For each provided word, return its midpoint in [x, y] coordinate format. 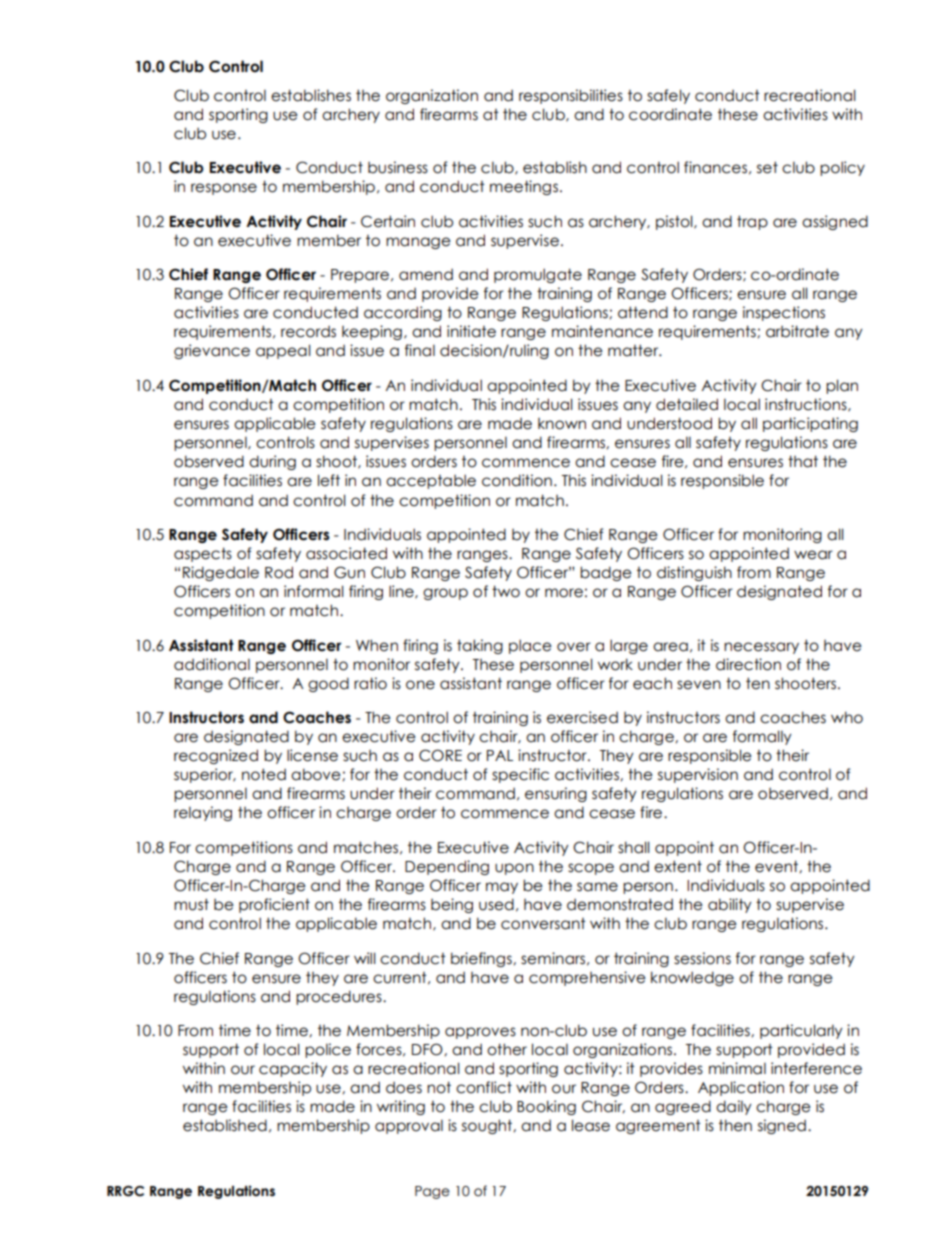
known [562, 424]
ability [730, 905]
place [530, 646]
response [224, 189]
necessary [761, 648]
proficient [274, 905]
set [767, 167]
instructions [807, 405]
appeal [283, 351]
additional [212, 664]
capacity [293, 1069]
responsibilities [571, 96]
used [496, 904]
